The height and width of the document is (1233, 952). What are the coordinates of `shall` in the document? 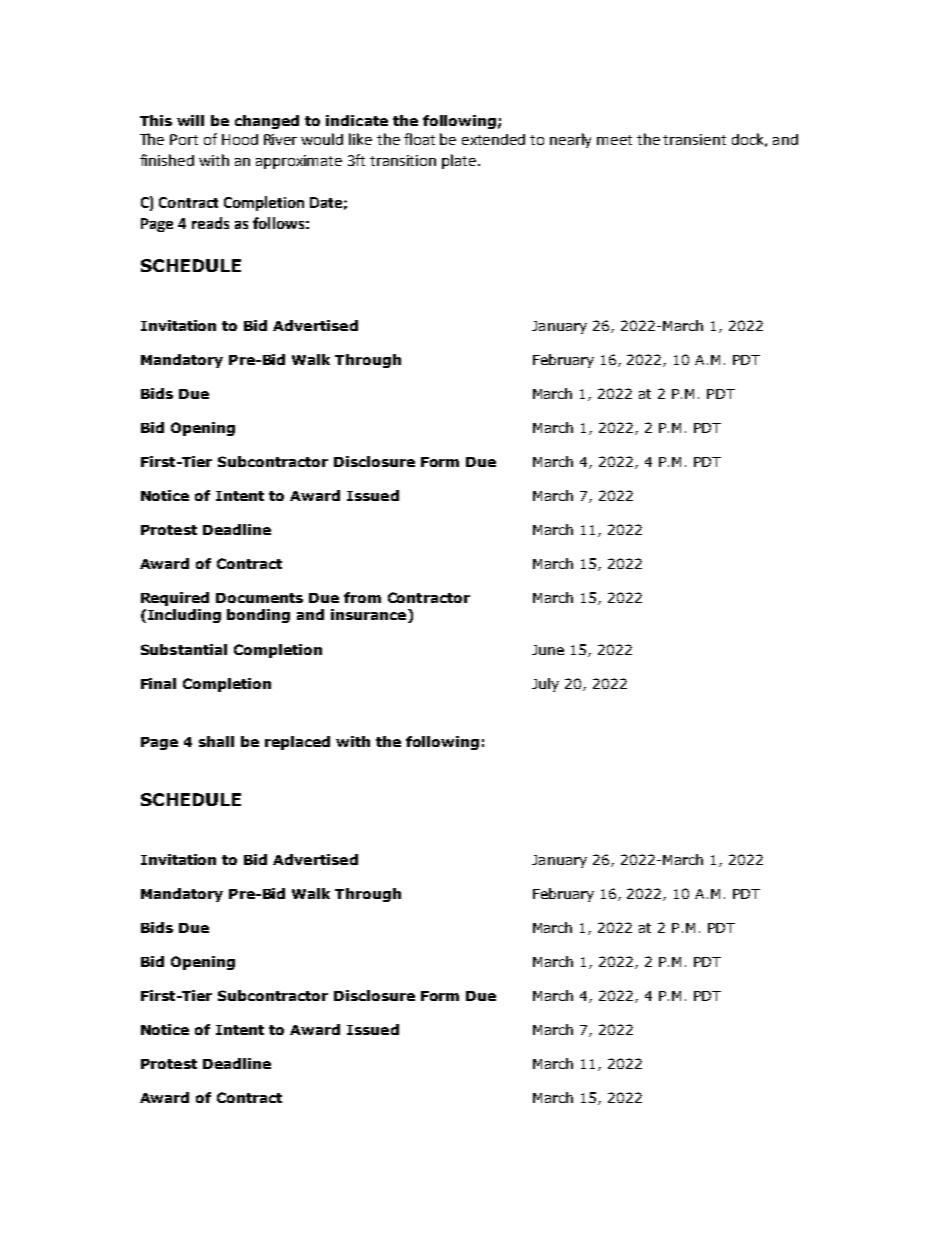 It's located at (216, 741).
